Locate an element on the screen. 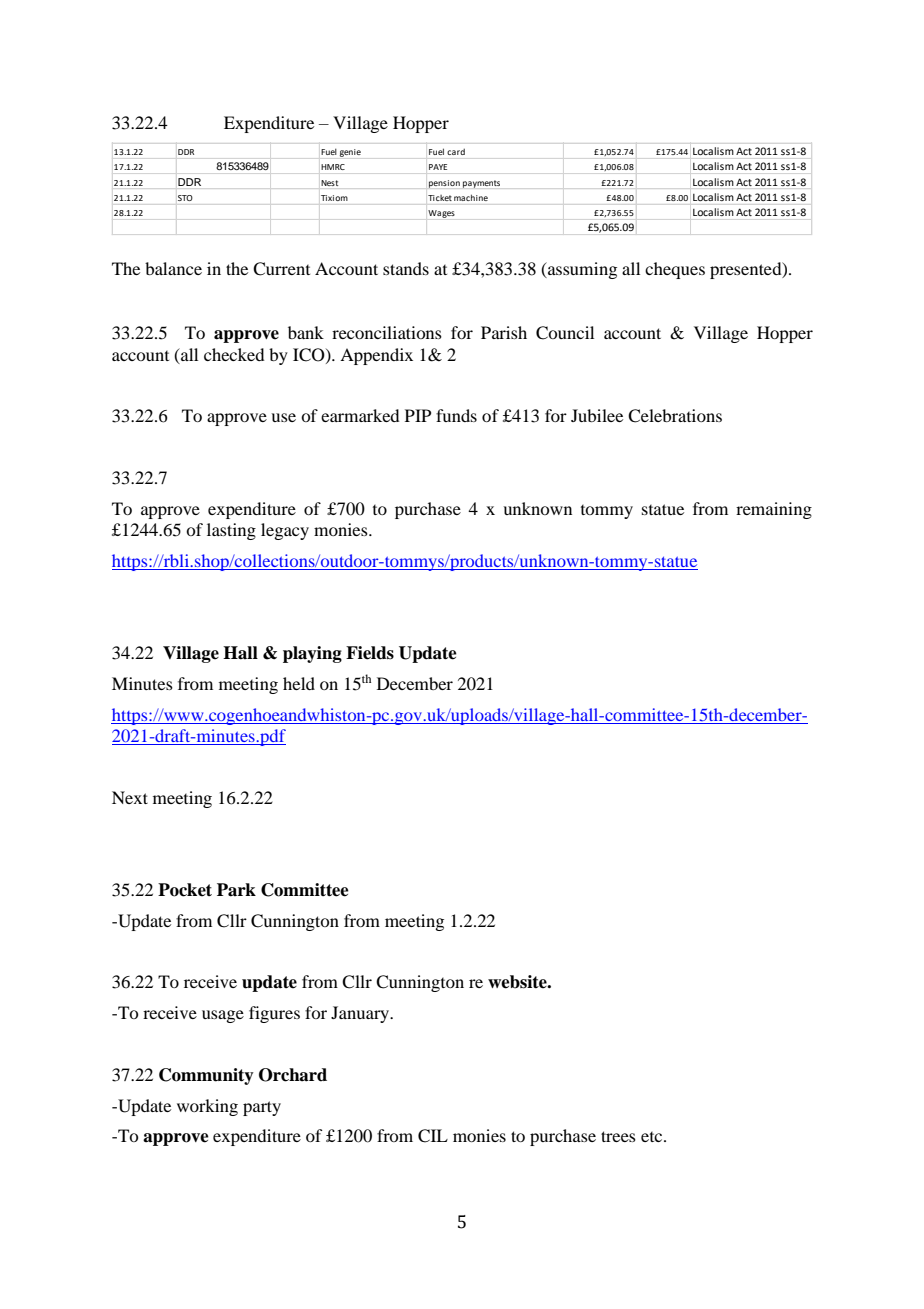  party is located at coordinates (262, 1108).
